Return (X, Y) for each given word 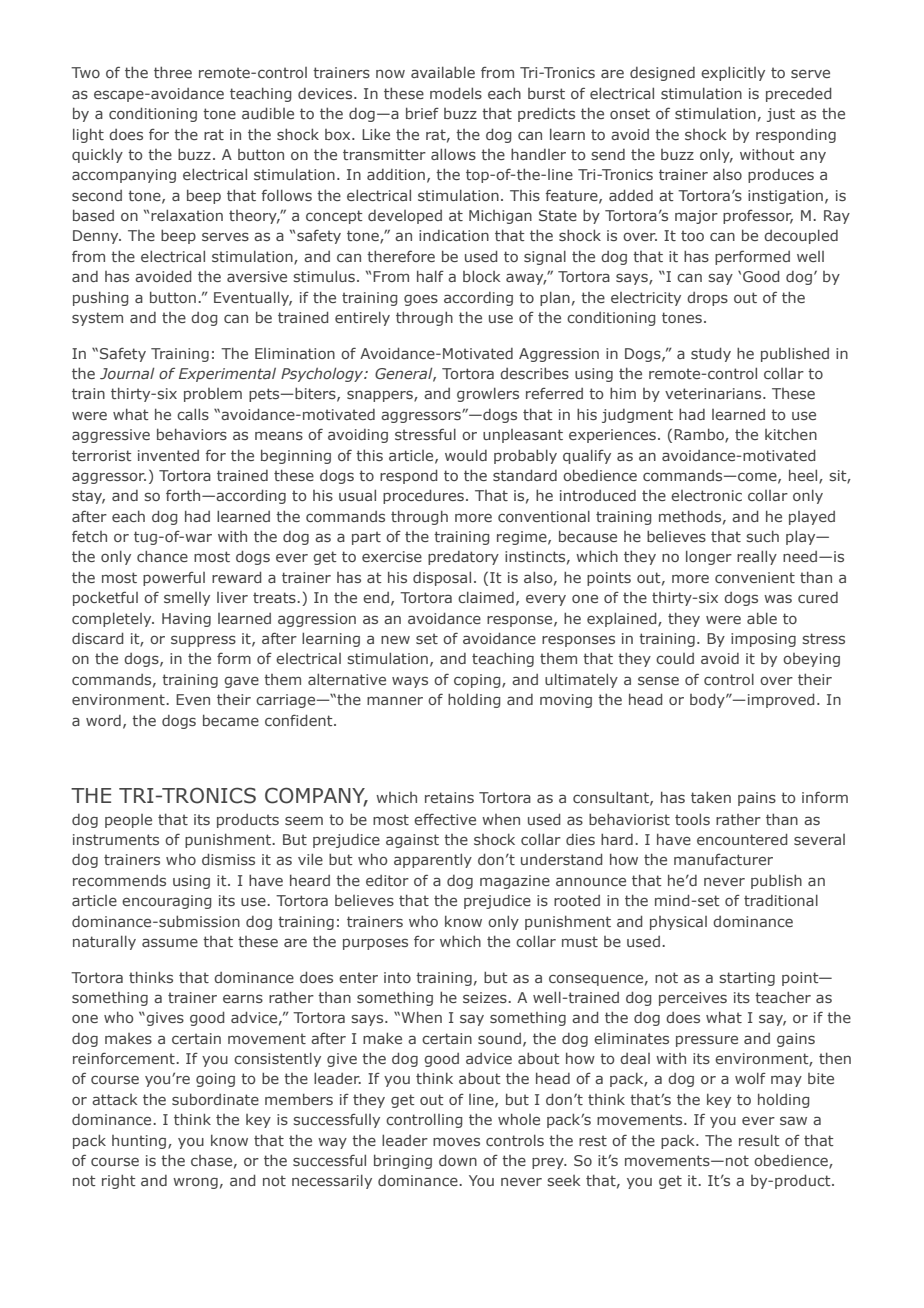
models (456, 93)
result (759, 1140)
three (173, 72)
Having (186, 620)
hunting (140, 1142)
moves (456, 1141)
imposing (763, 640)
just (781, 115)
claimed (486, 597)
